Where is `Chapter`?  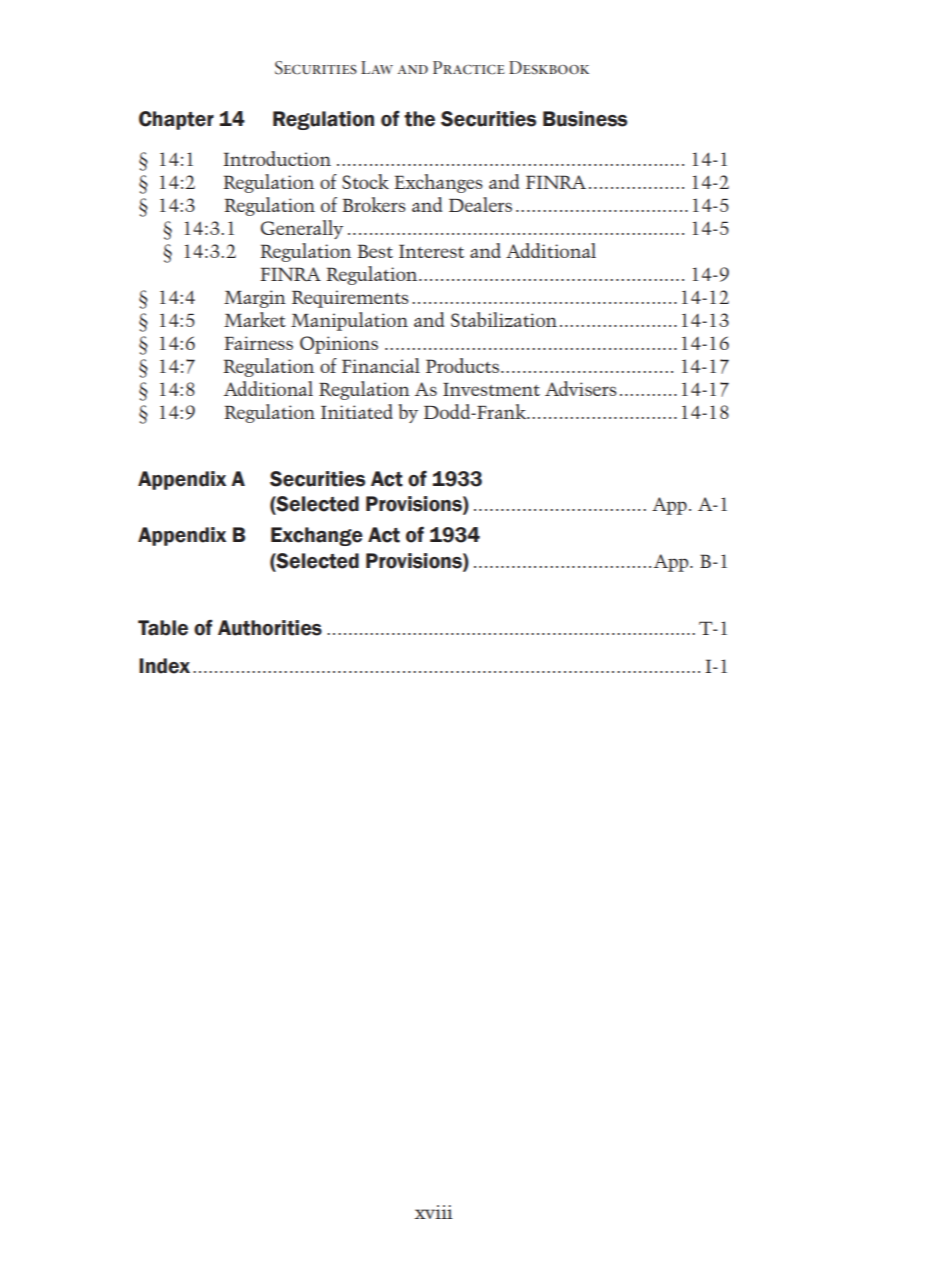 Chapter is located at coordinates (176, 120).
